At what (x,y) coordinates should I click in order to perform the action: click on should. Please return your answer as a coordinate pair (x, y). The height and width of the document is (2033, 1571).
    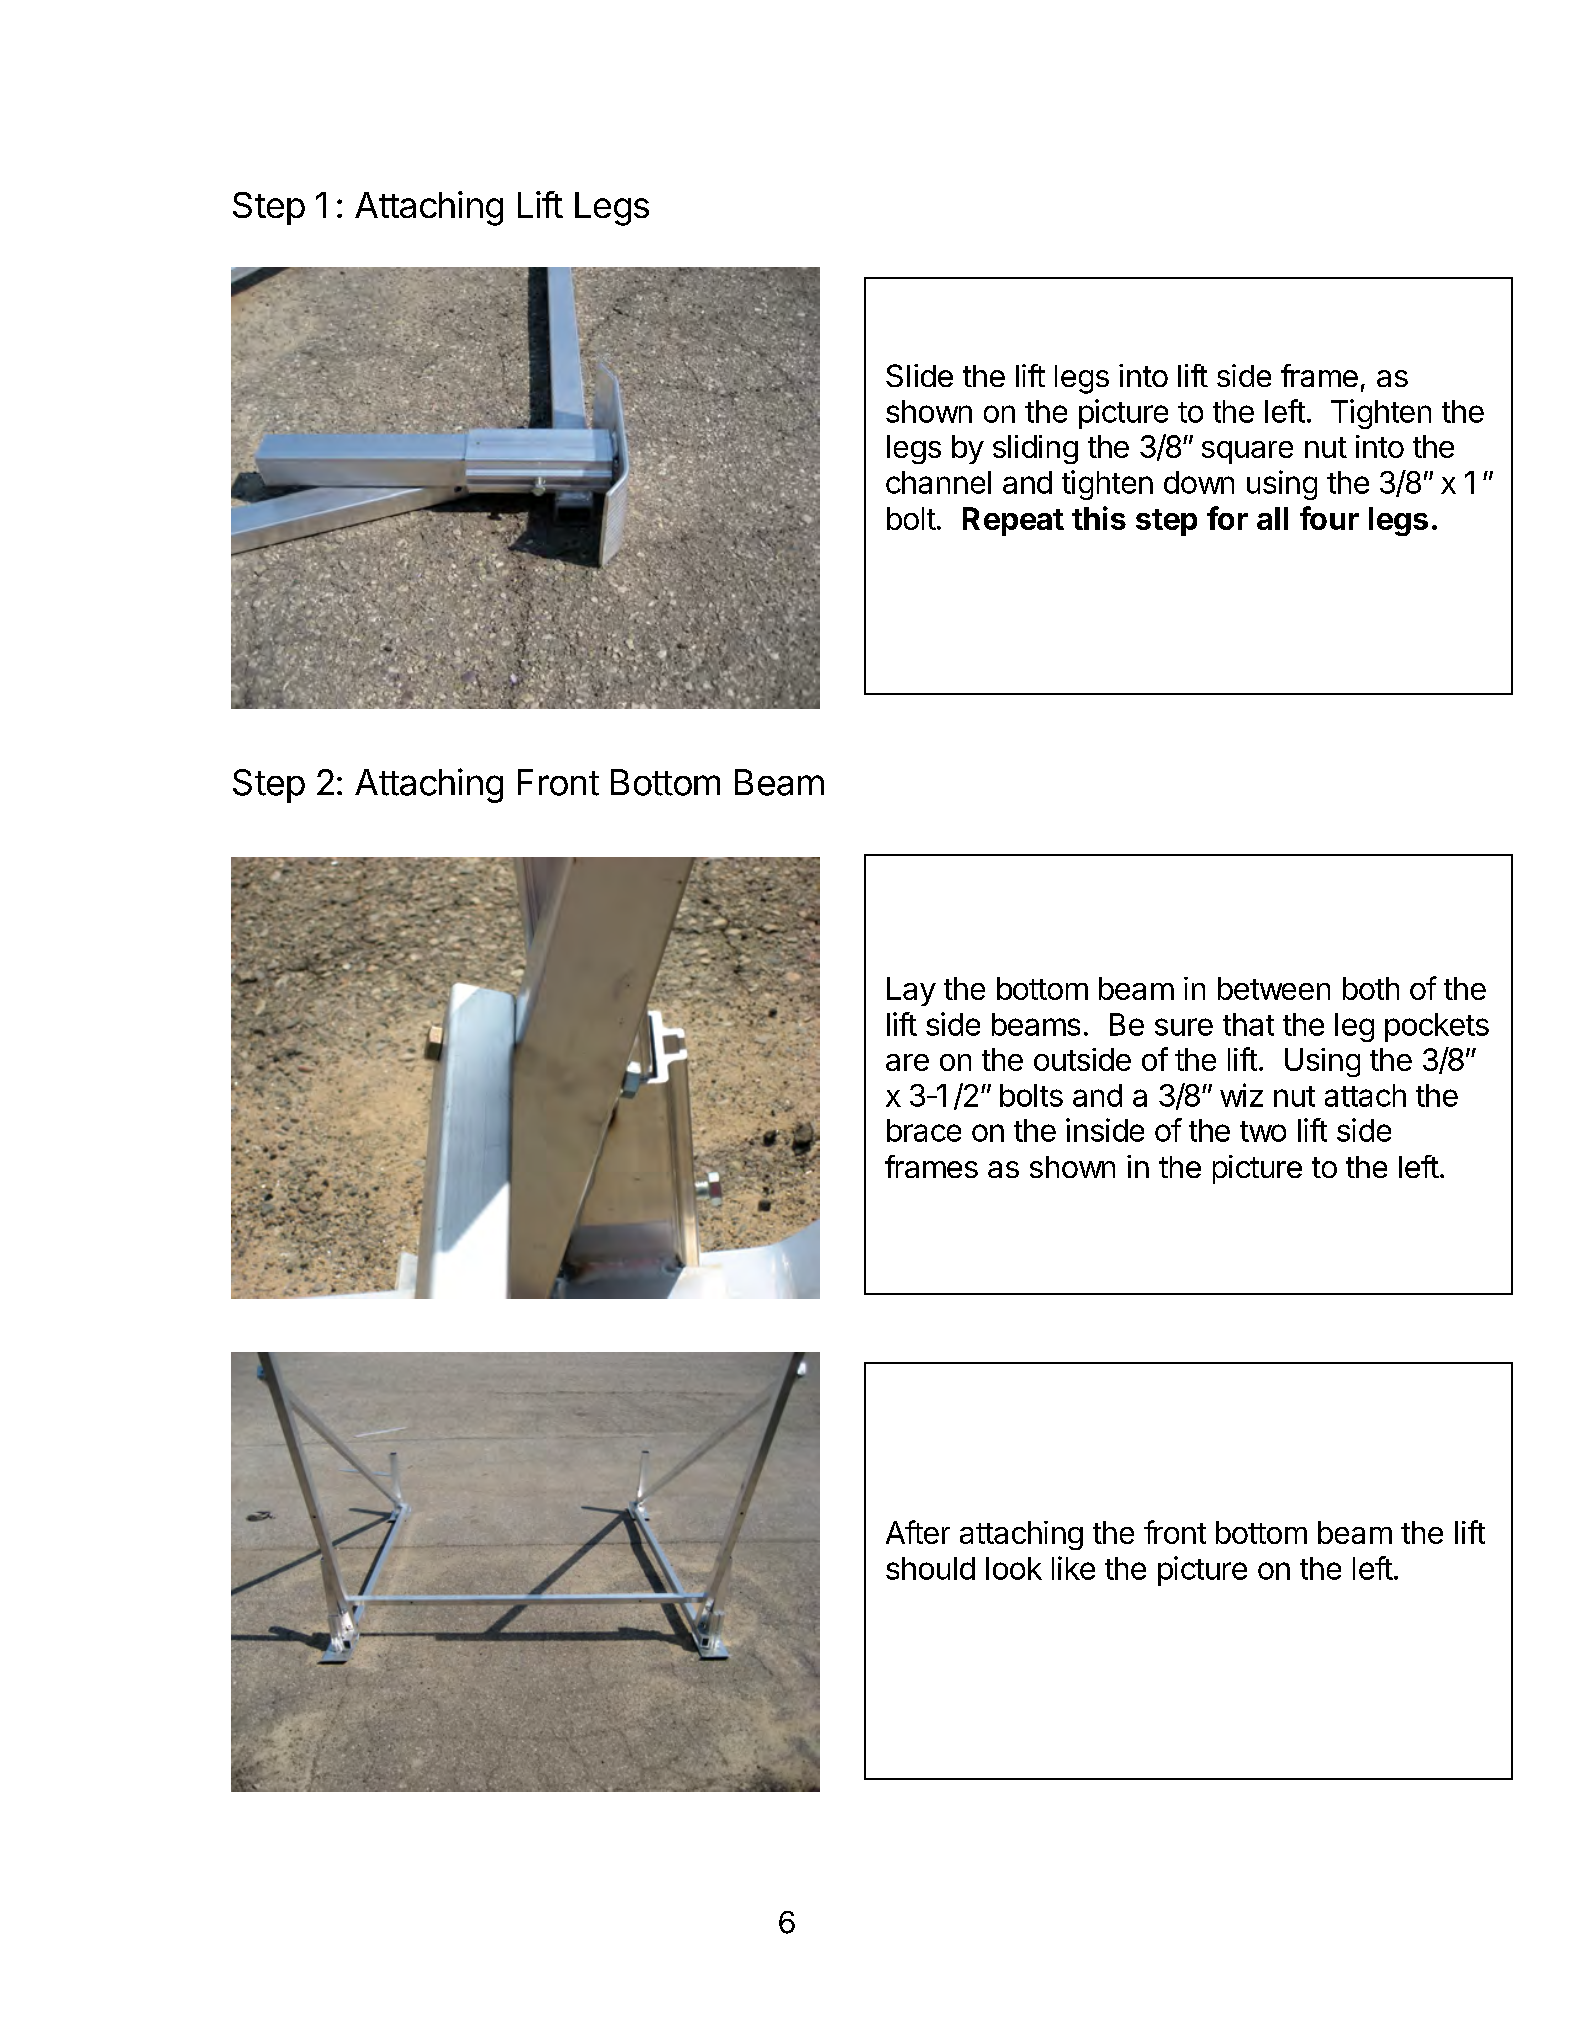
    Looking at the image, I should click on (930, 1568).
